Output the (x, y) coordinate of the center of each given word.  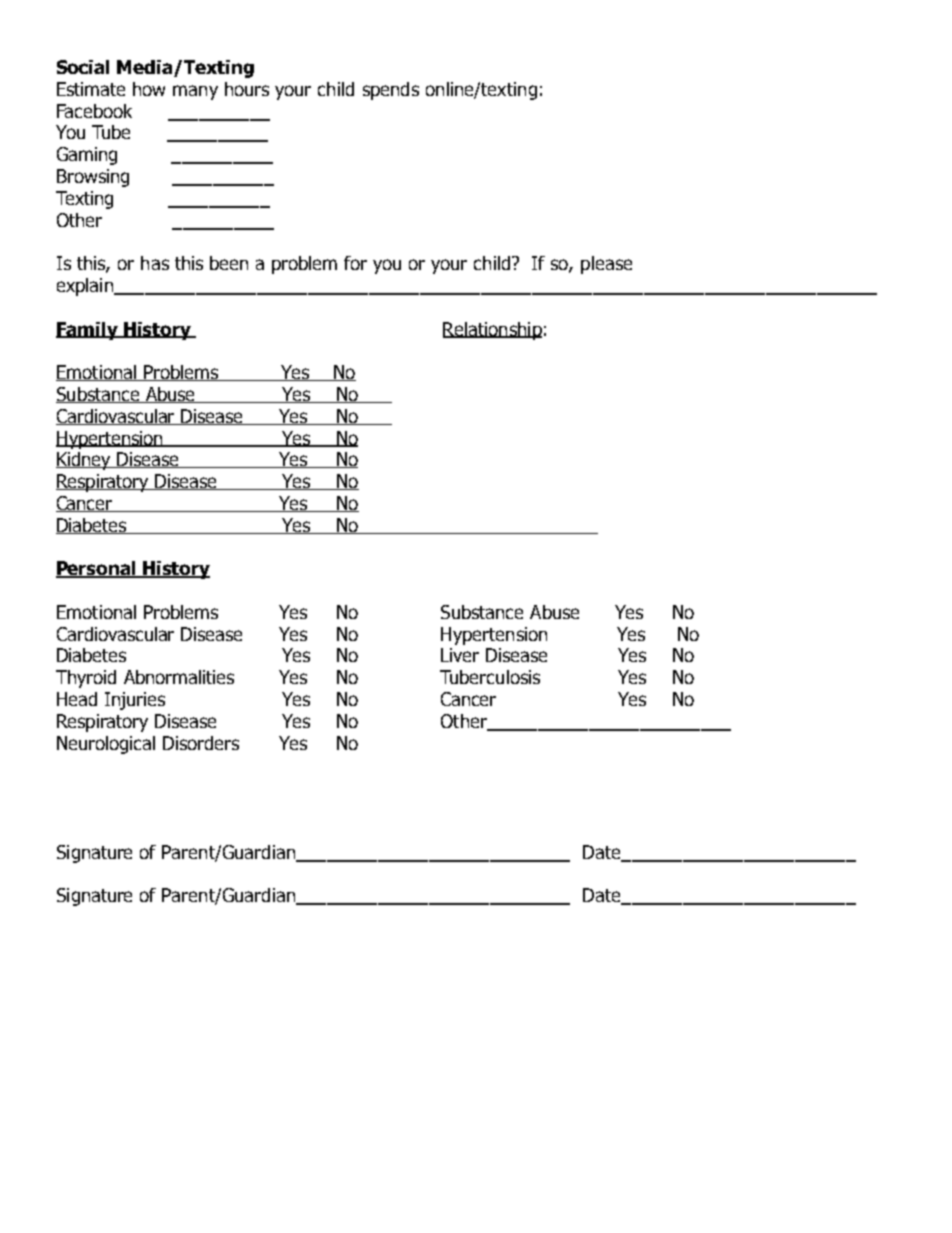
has (155, 263)
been (229, 263)
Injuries (135, 701)
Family (88, 331)
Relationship (492, 331)
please (606, 265)
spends (391, 91)
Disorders (201, 743)
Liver (460, 655)
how (149, 89)
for (355, 263)
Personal (97, 569)
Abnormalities (179, 677)
